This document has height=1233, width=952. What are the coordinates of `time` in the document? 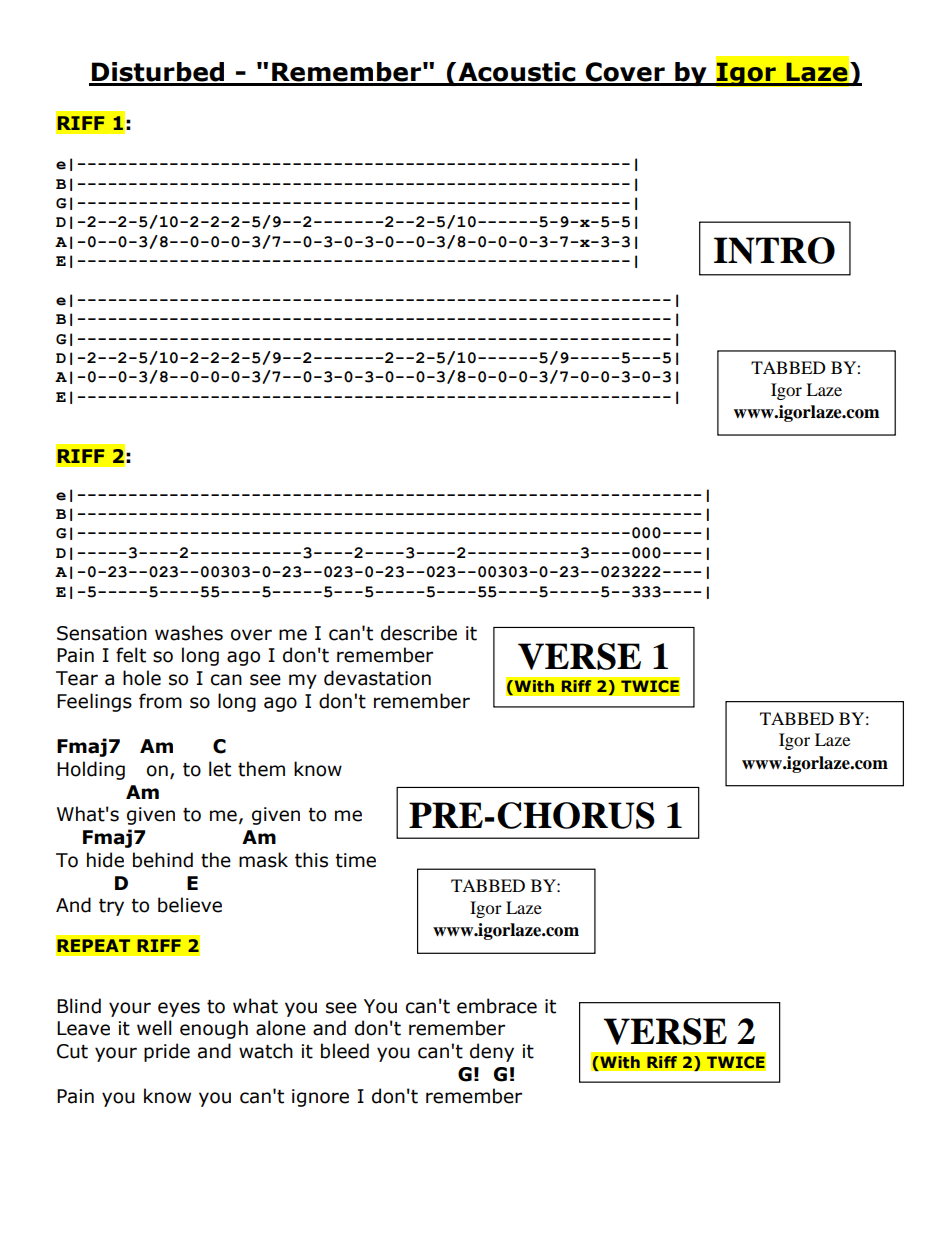 It's located at (355, 860).
